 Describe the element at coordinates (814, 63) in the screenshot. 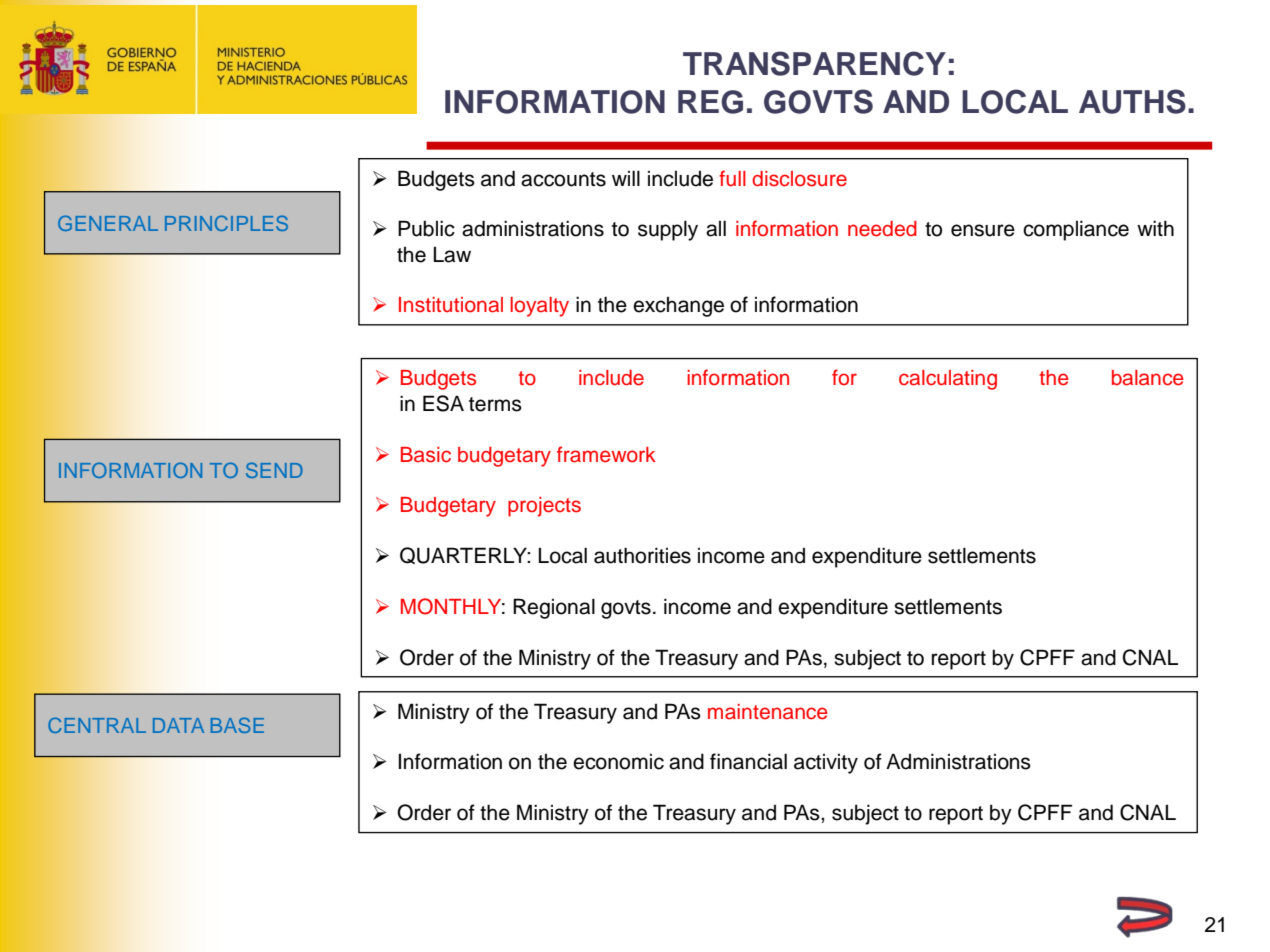

I see `TRANSPARENCY` at that location.
